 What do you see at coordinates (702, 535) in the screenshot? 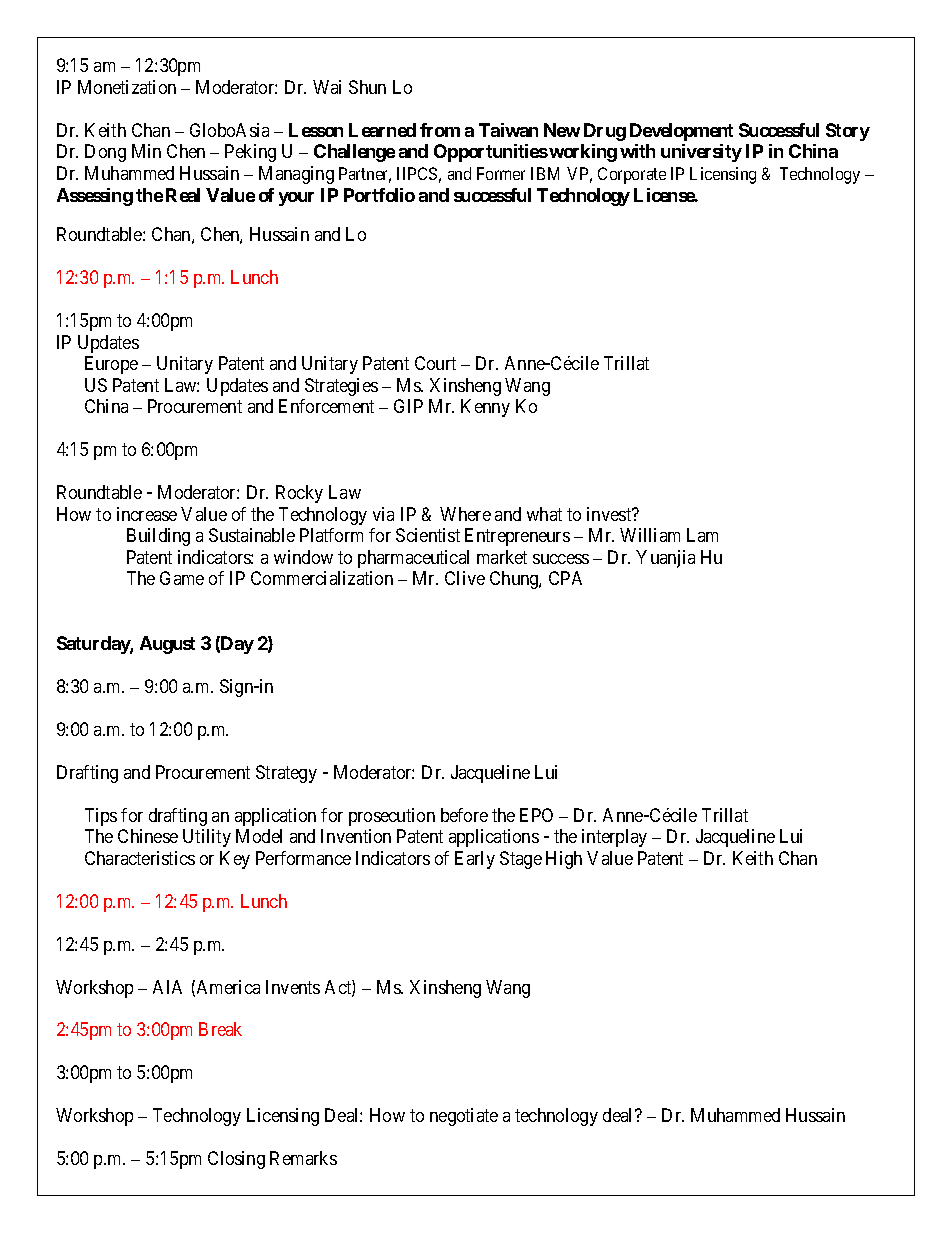
I see `Lam` at bounding box center [702, 535].
